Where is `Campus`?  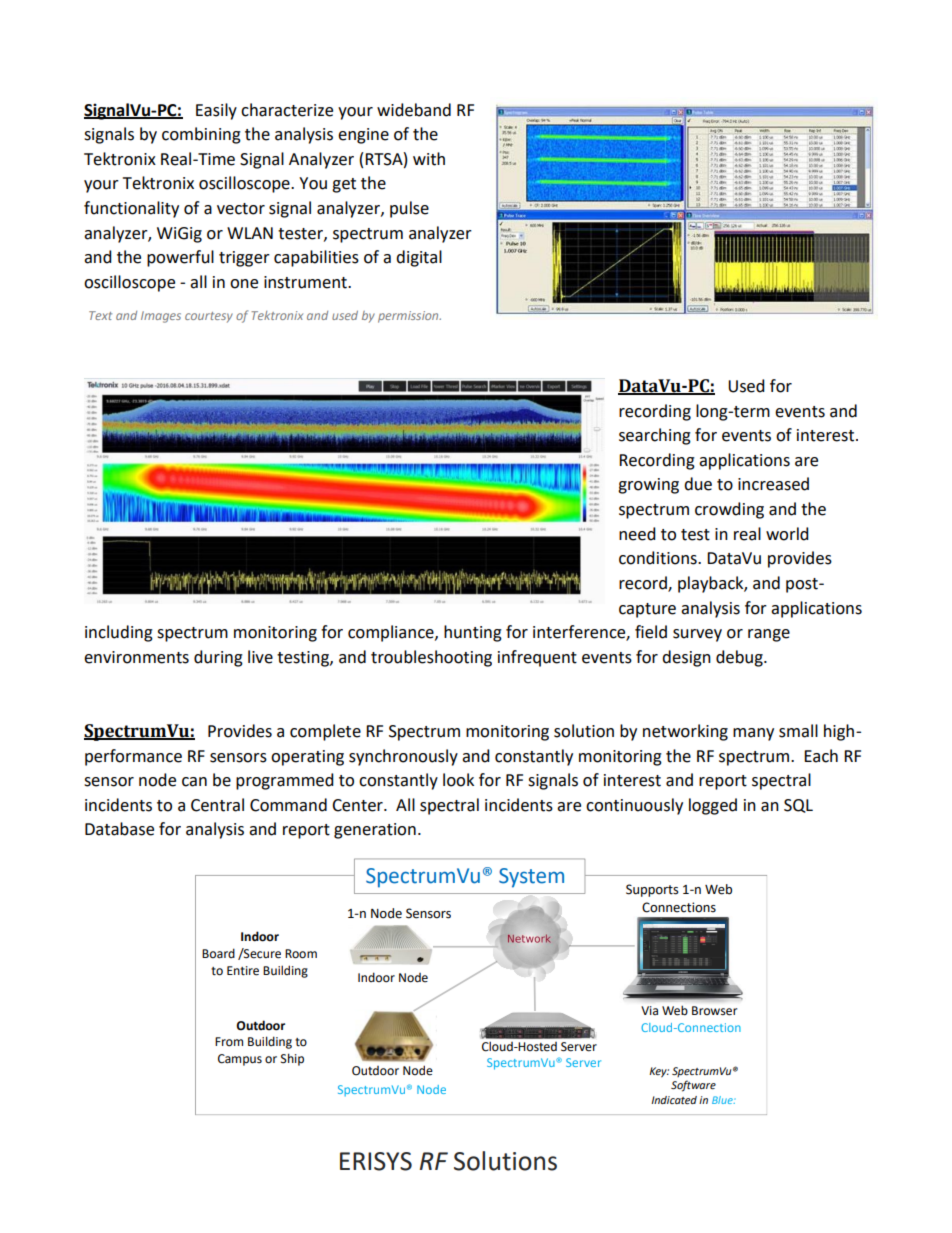 Campus is located at coordinates (240, 1060).
